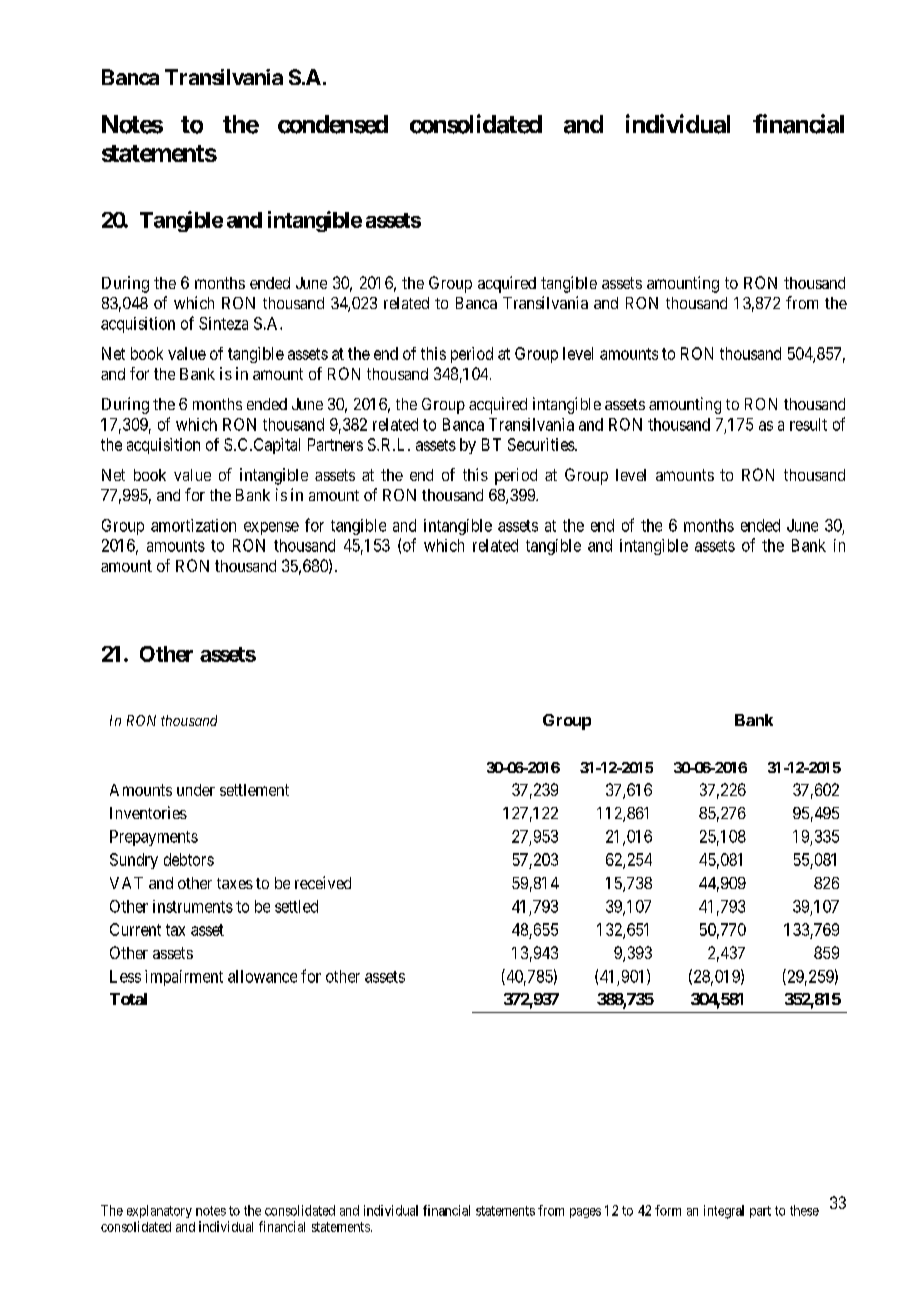 The height and width of the screenshot is (1308, 924). I want to click on received, so click(323, 882).
